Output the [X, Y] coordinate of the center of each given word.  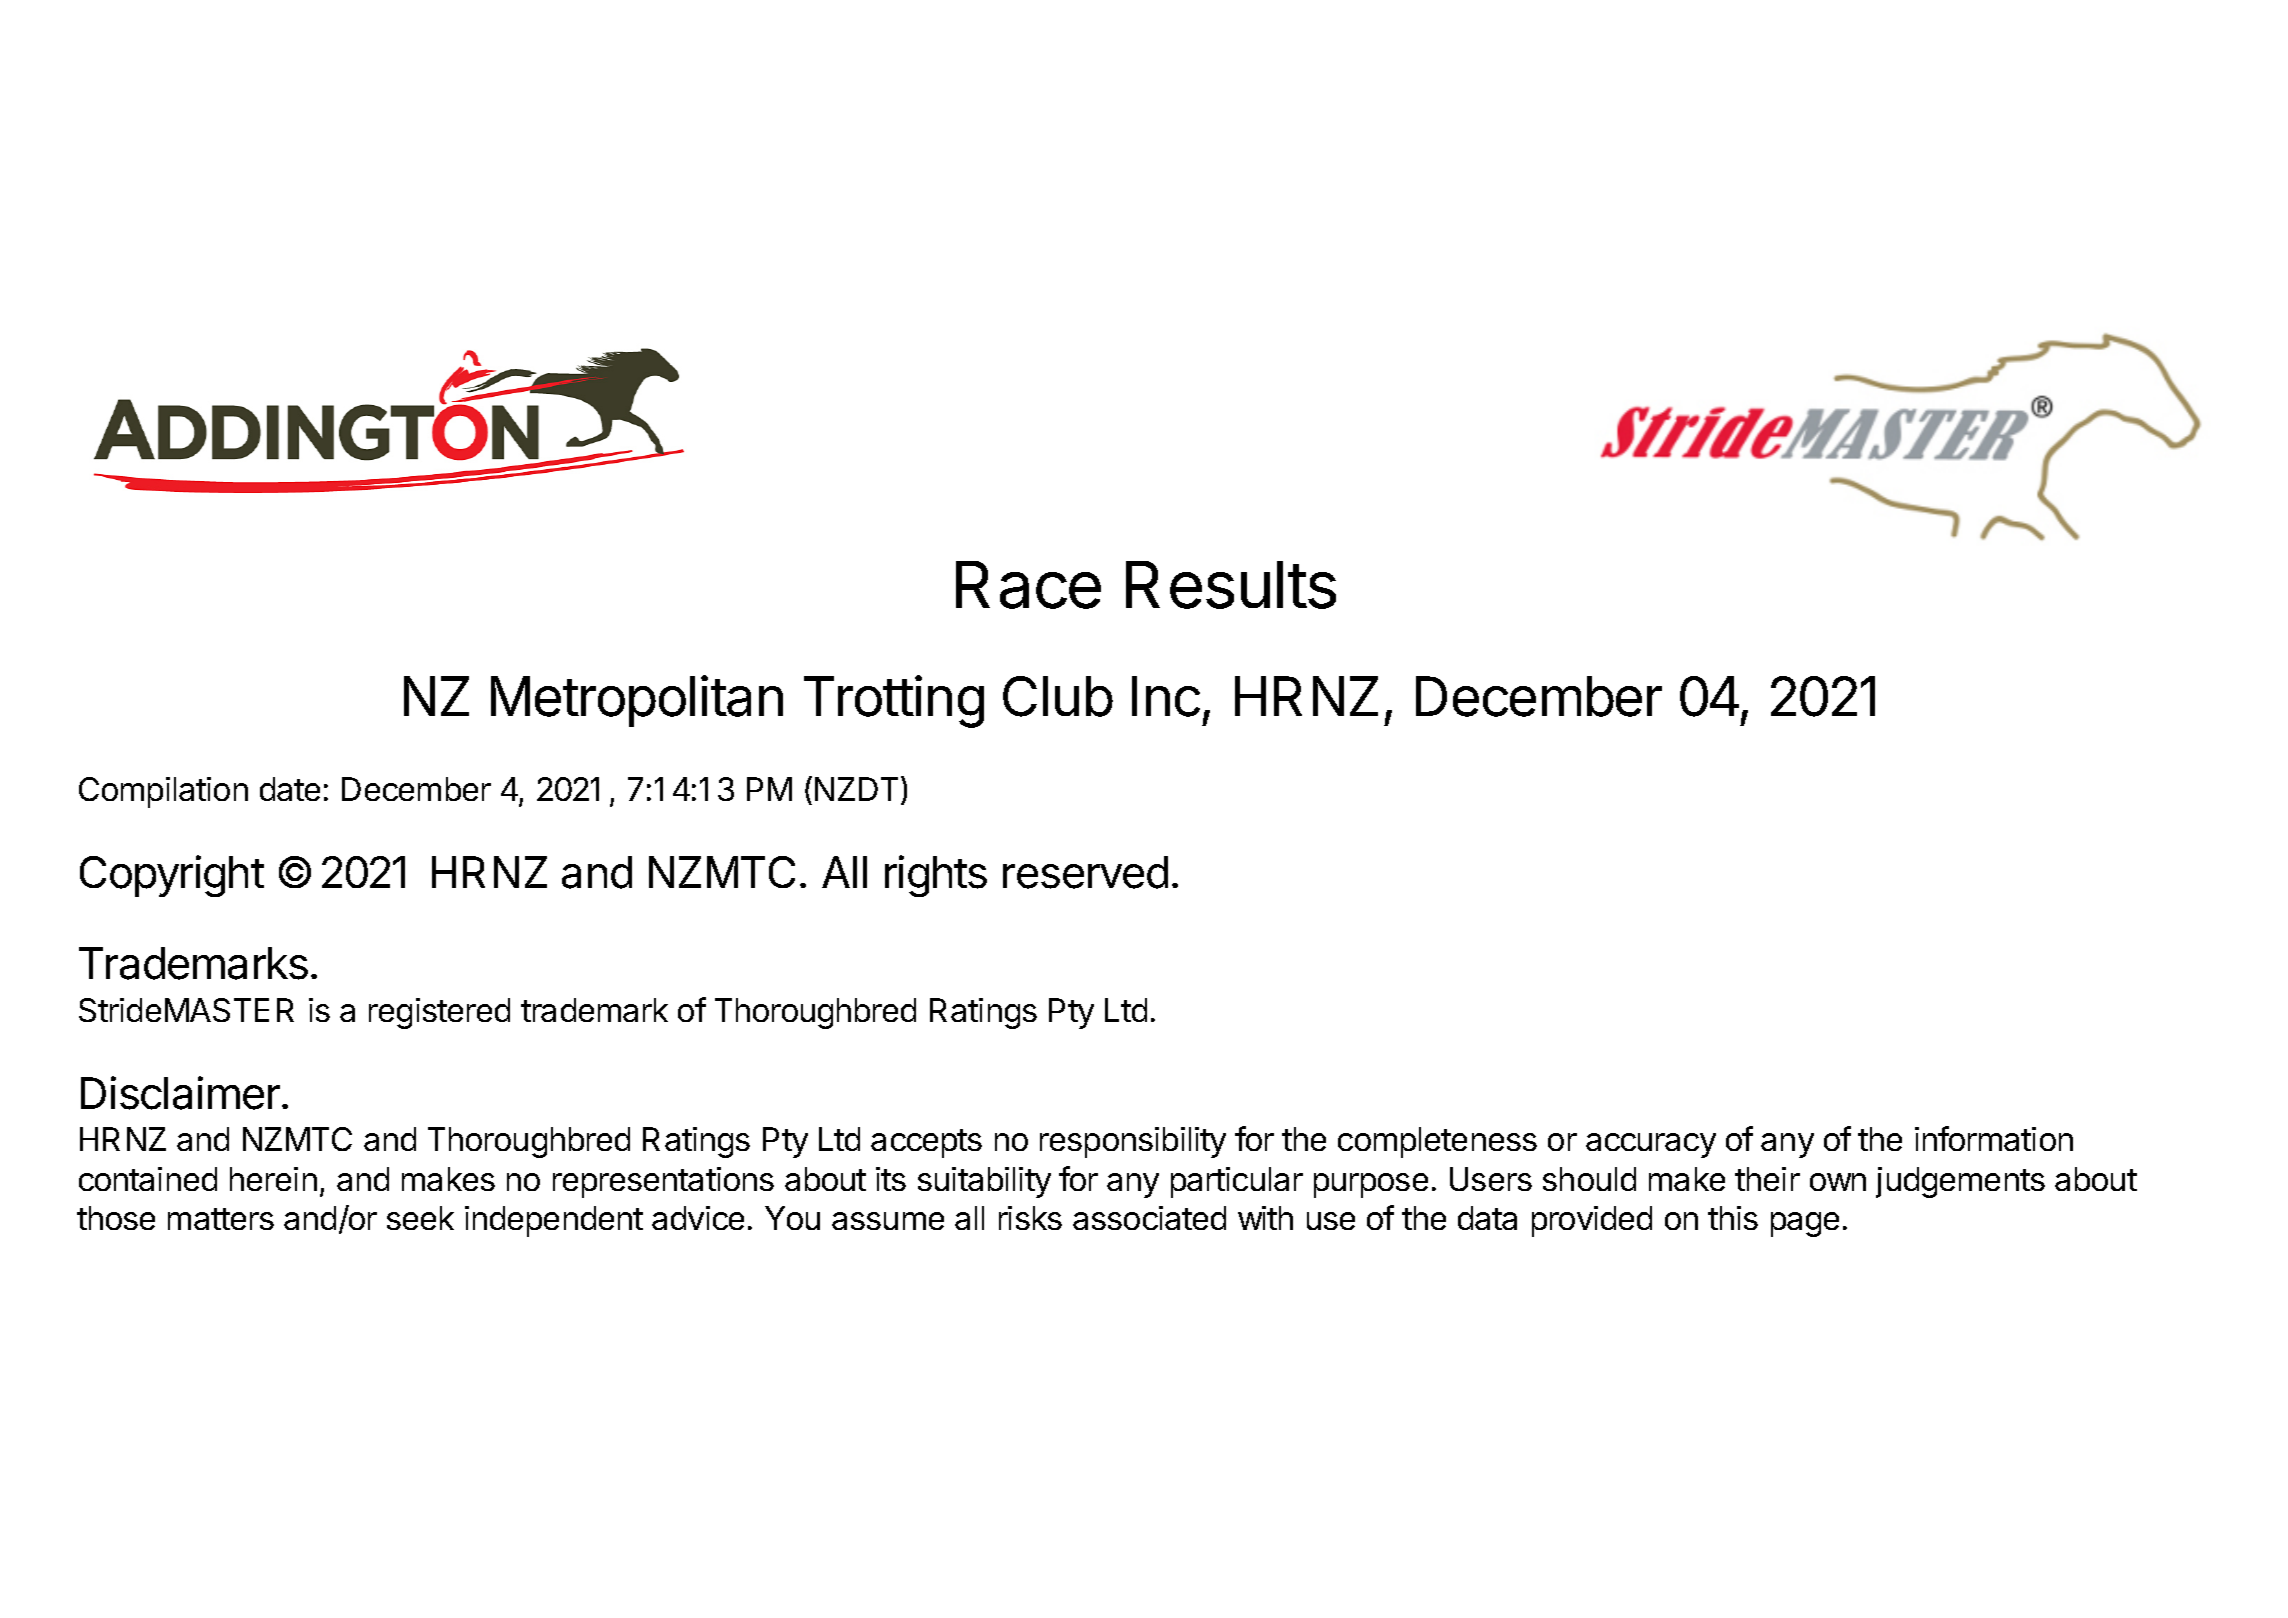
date [290, 789]
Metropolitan [637, 701]
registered [439, 1013]
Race [1028, 585]
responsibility [1133, 1142]
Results [1231, 585]
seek [420, 1218]
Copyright [172, 876]
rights [936, 876]
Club [1058, 696]
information [1994, 1138]
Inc [1166, 696]
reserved [1085, 872]
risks [1030, 1218]
